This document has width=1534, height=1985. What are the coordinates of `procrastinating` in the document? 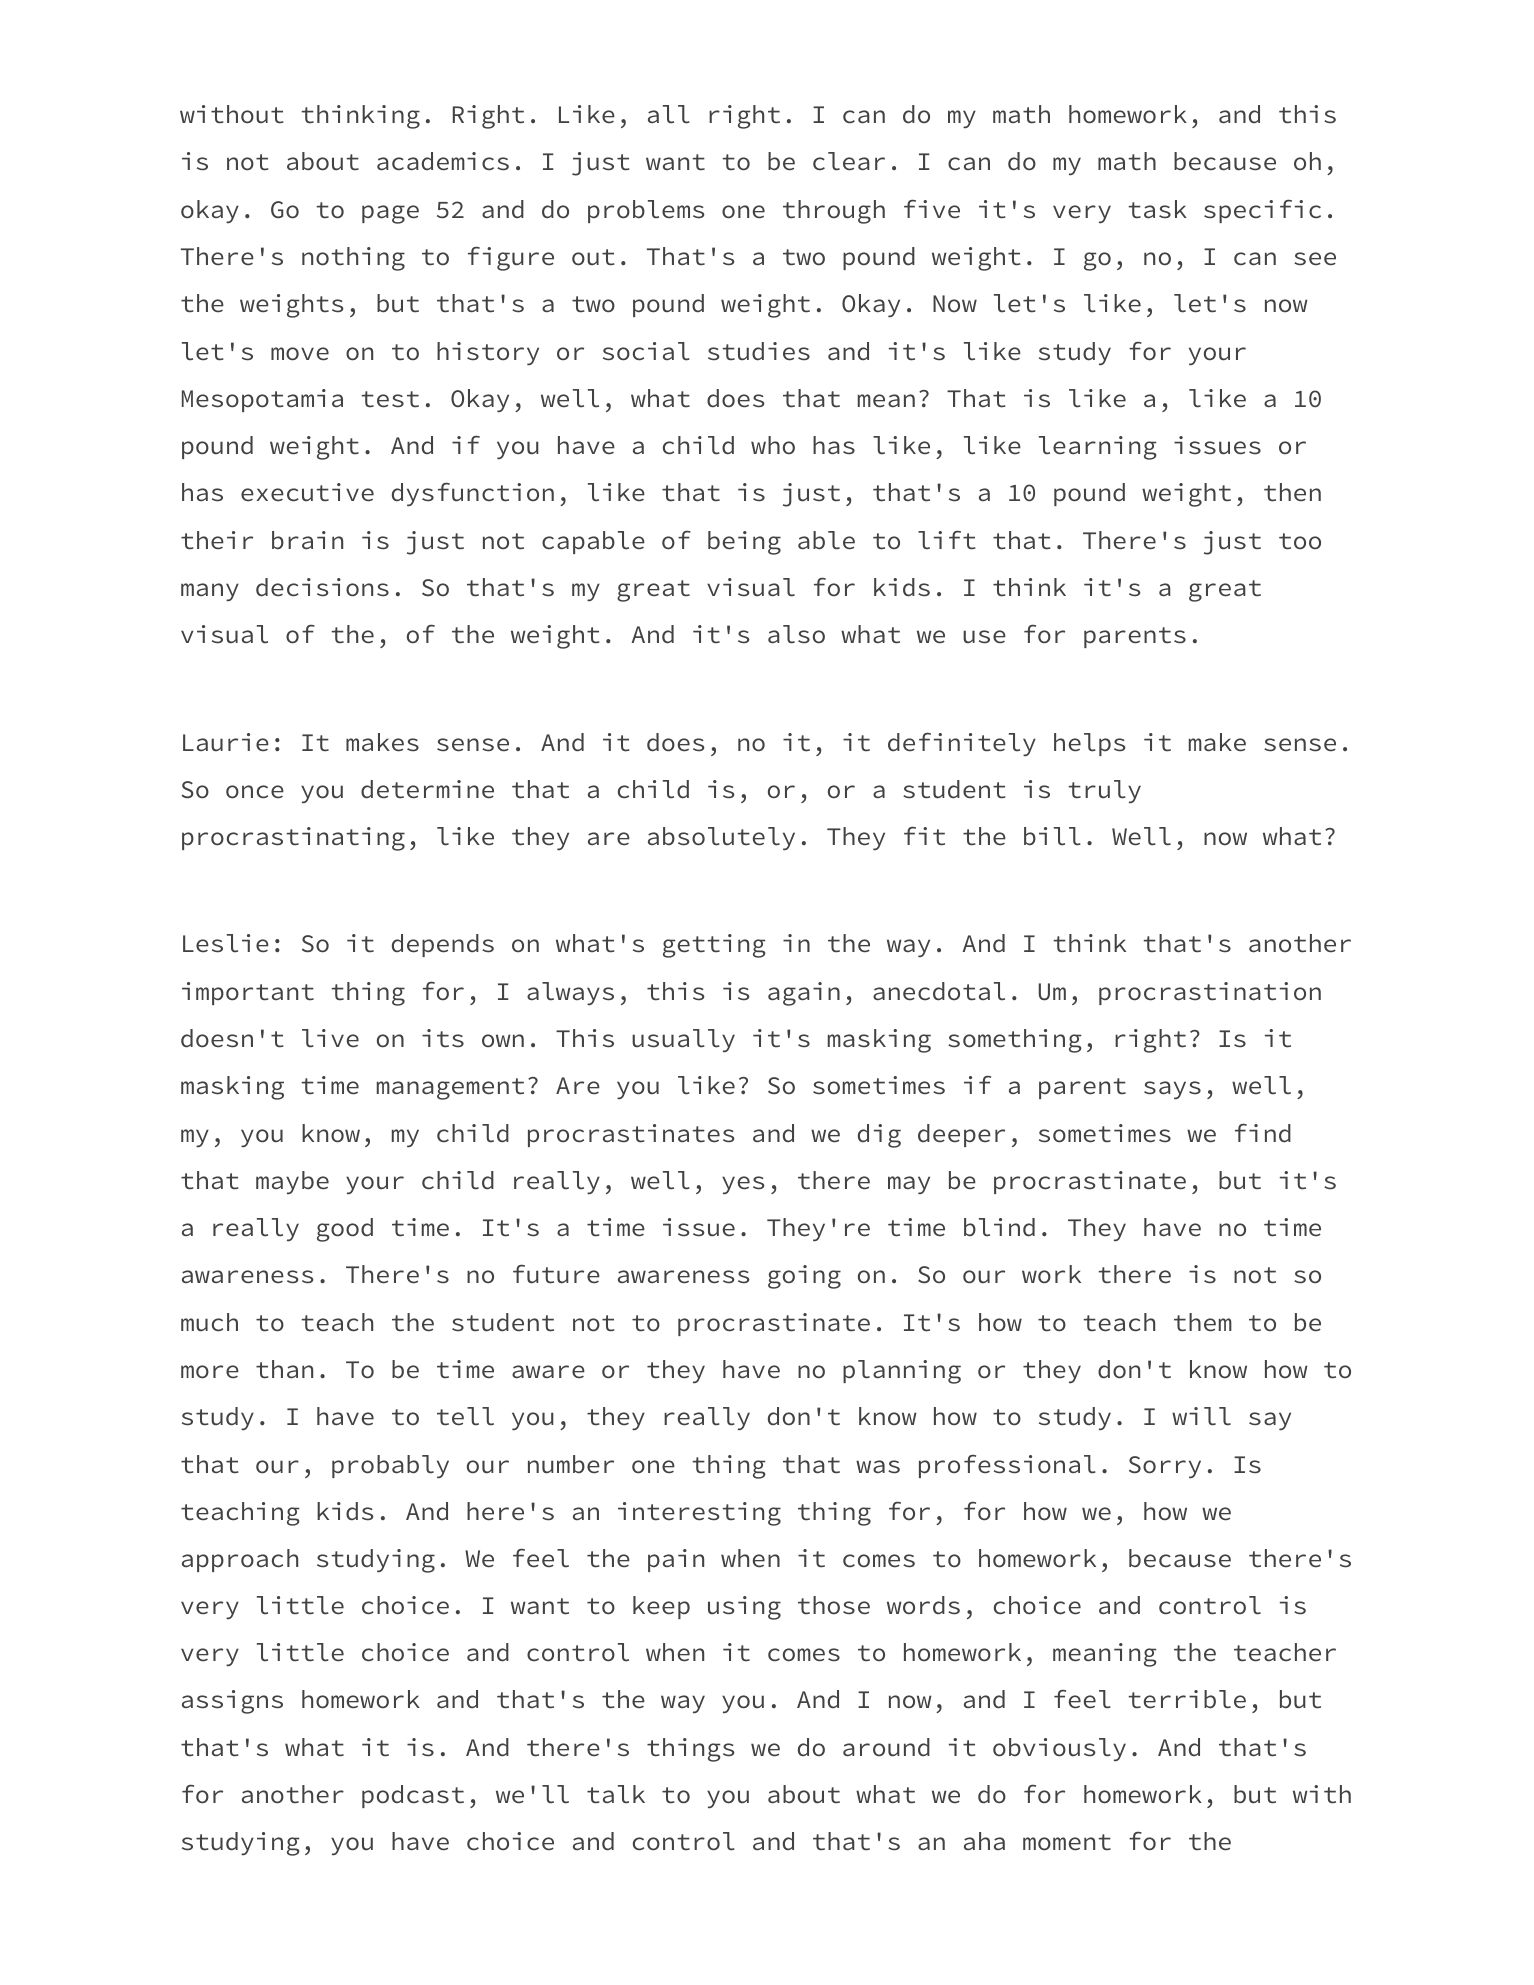 It's located at (293, 839).
